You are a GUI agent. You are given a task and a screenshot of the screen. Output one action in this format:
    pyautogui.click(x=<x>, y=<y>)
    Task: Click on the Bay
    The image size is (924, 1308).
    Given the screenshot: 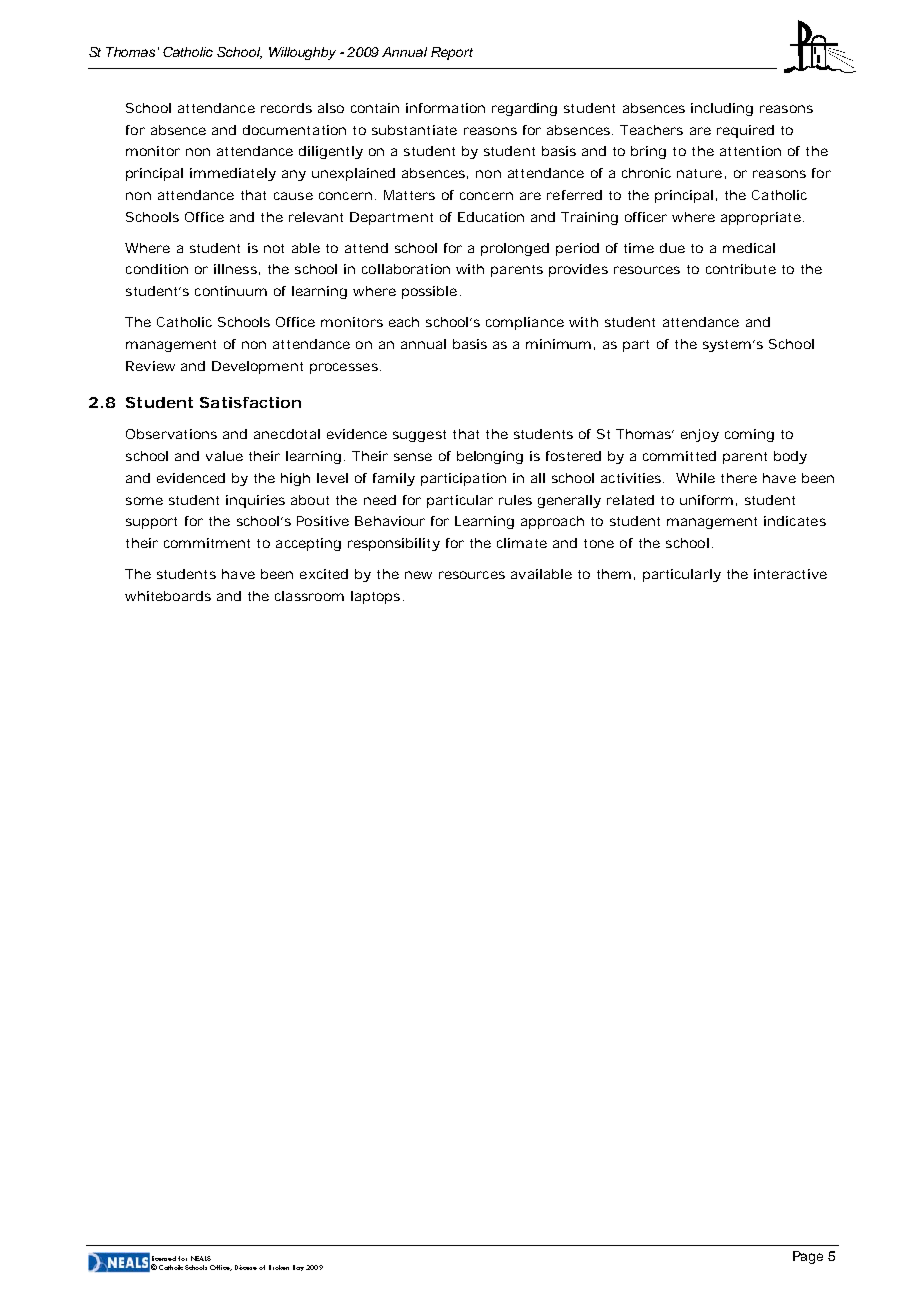 What is the action you would take?
    pyautogui.click(x=298, y=1268)
